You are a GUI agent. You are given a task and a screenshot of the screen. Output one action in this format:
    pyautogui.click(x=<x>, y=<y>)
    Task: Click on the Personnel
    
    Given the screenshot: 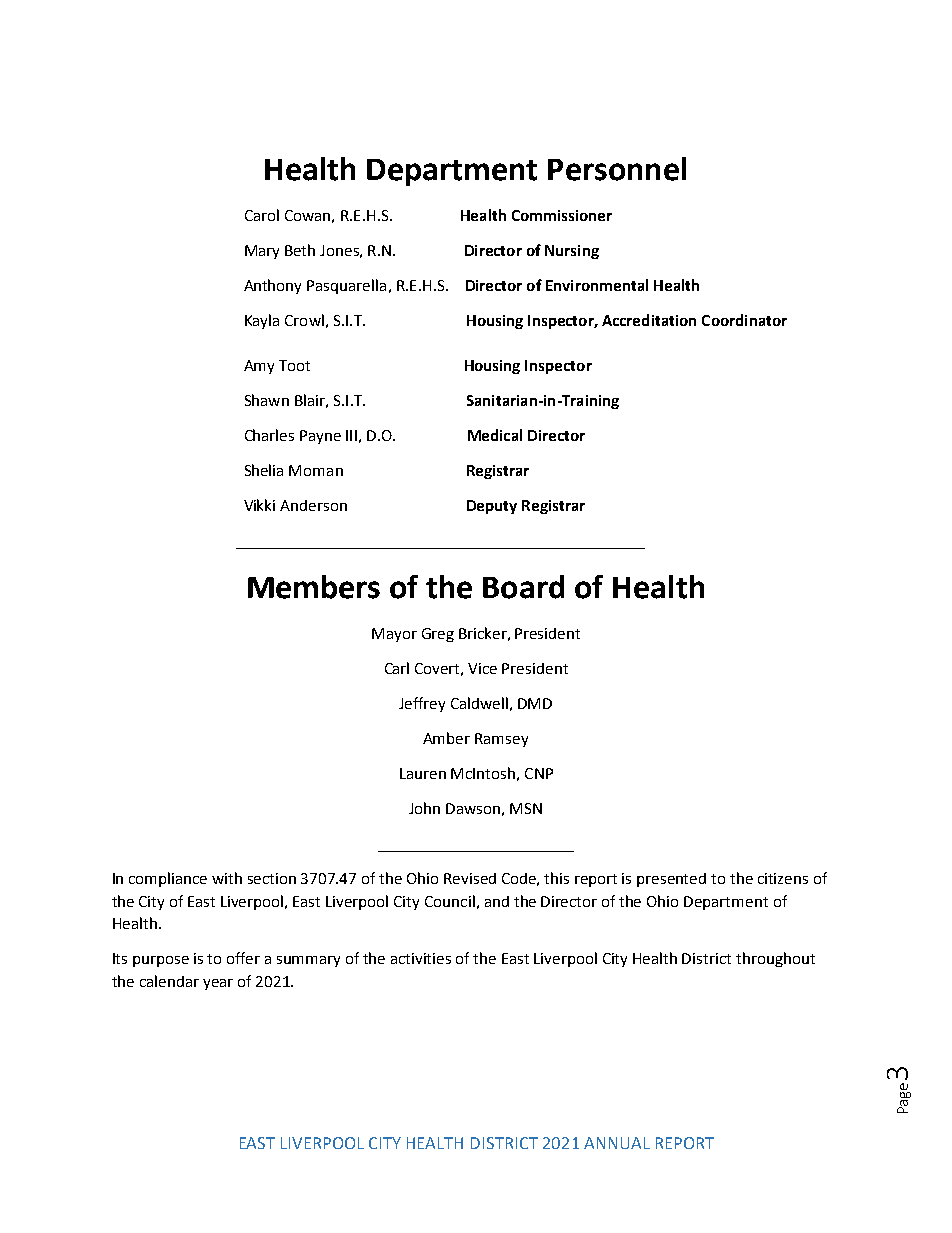 What is the action you would take?
    pyautogui.click(x=617, y=169)
